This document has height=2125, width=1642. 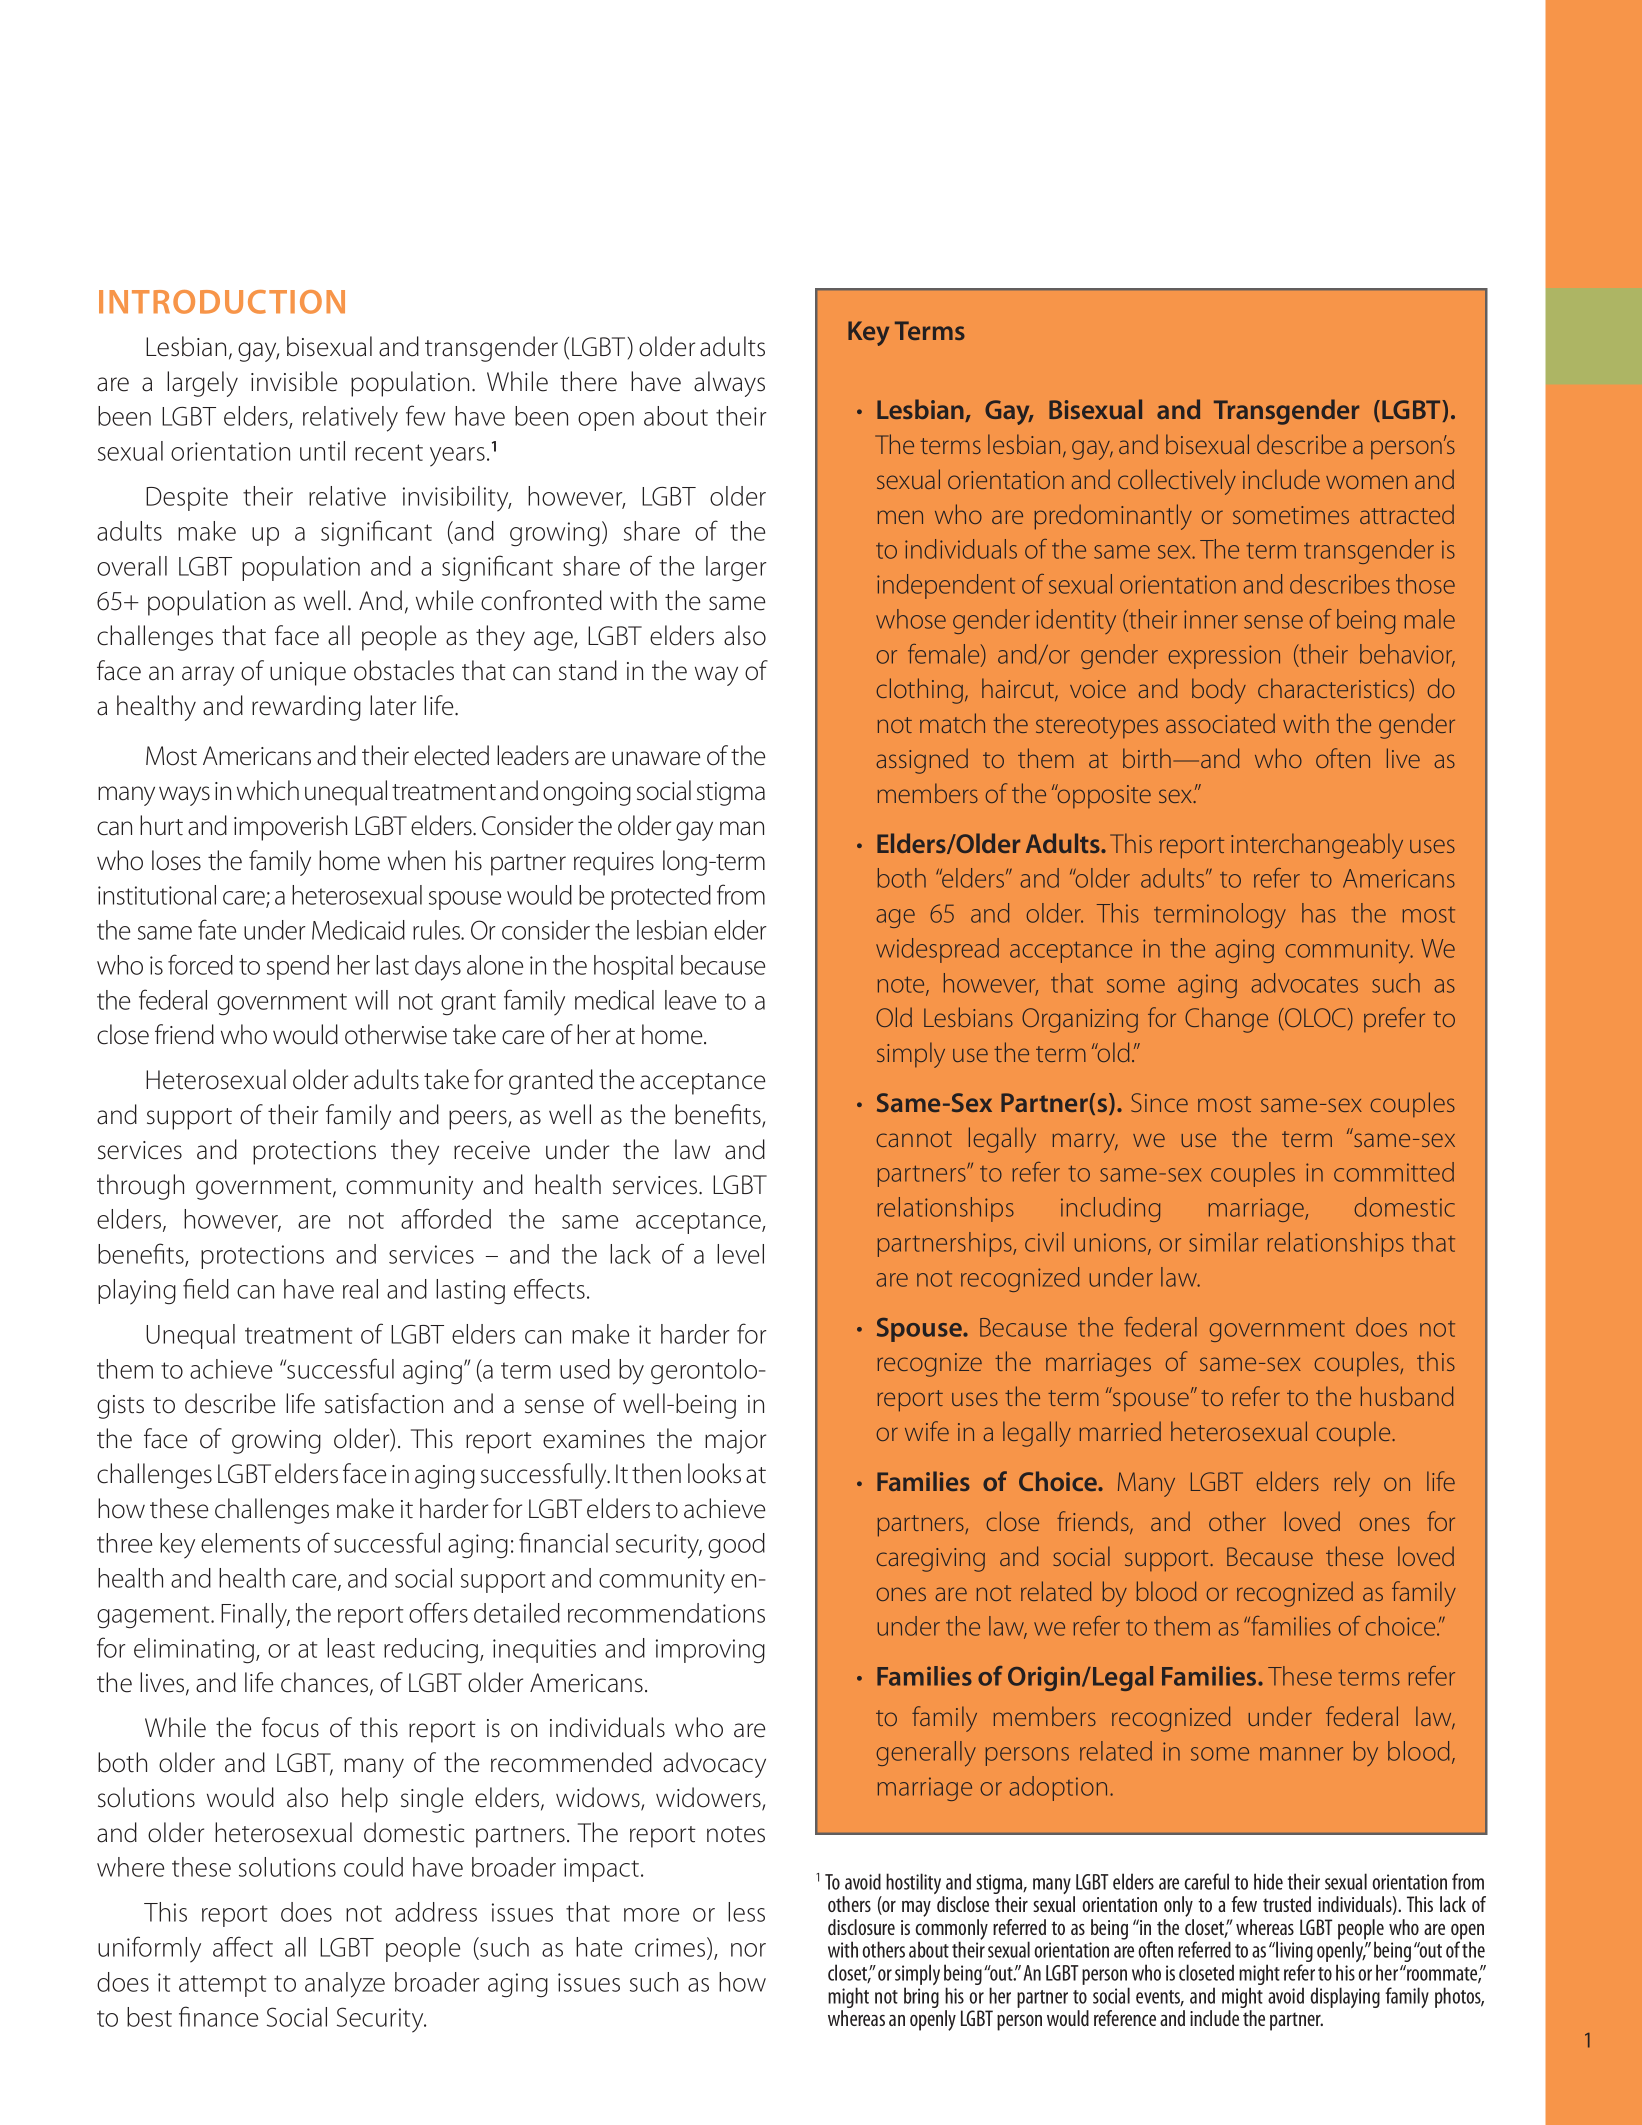 I want to click on nor, so click(x=748, y=1950).
